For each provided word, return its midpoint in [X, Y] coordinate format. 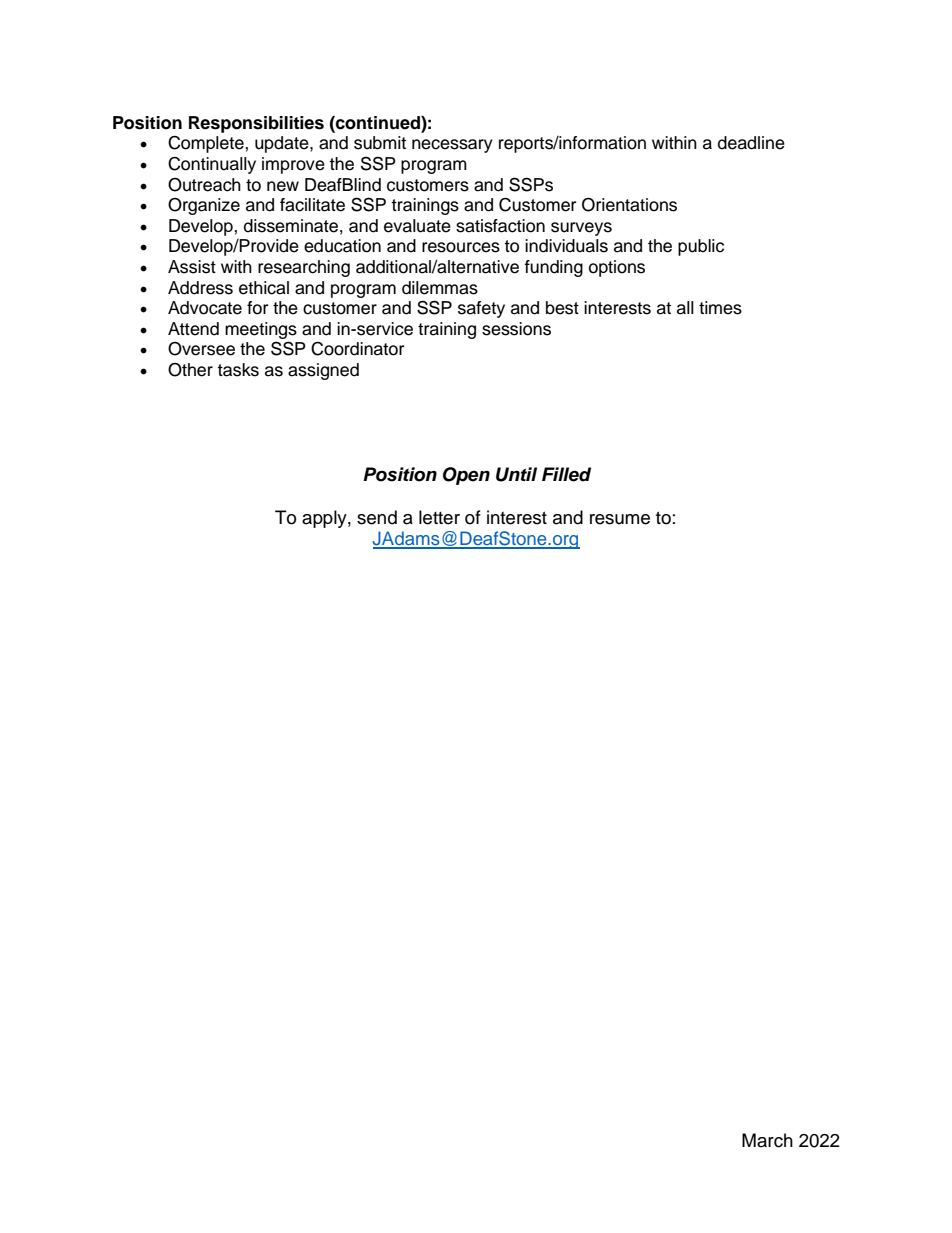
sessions [516, 329]
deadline [751, 143]
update [283, 144]
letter [439, 517]
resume [620, 519]
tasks [238, 370]
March [767, 1140]
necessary [452, 146]
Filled [566, 474]
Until [516, 474]
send [377, 517]
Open [466, 476]
